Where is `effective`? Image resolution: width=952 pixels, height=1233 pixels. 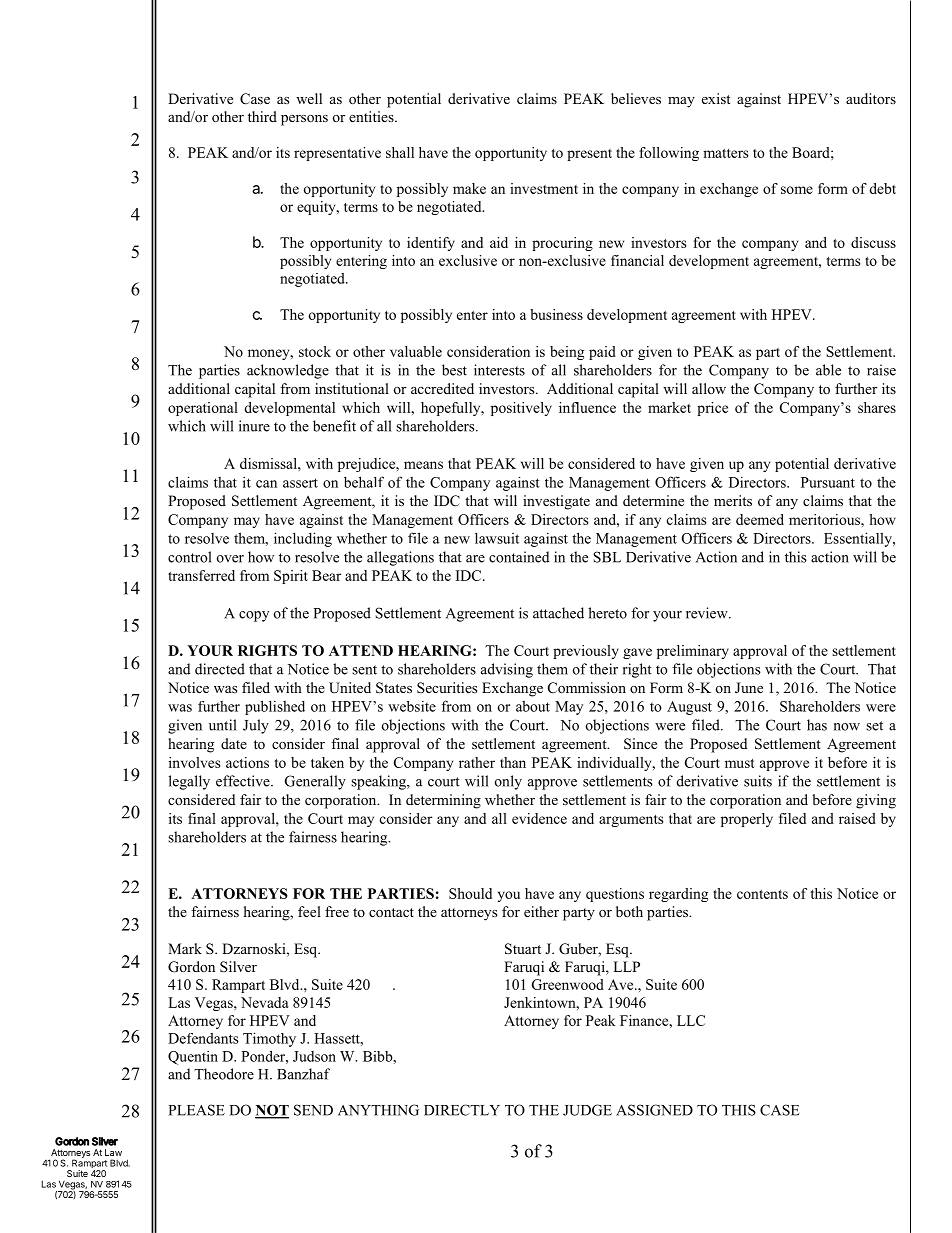
effective is located at coordinates (244, 781).
